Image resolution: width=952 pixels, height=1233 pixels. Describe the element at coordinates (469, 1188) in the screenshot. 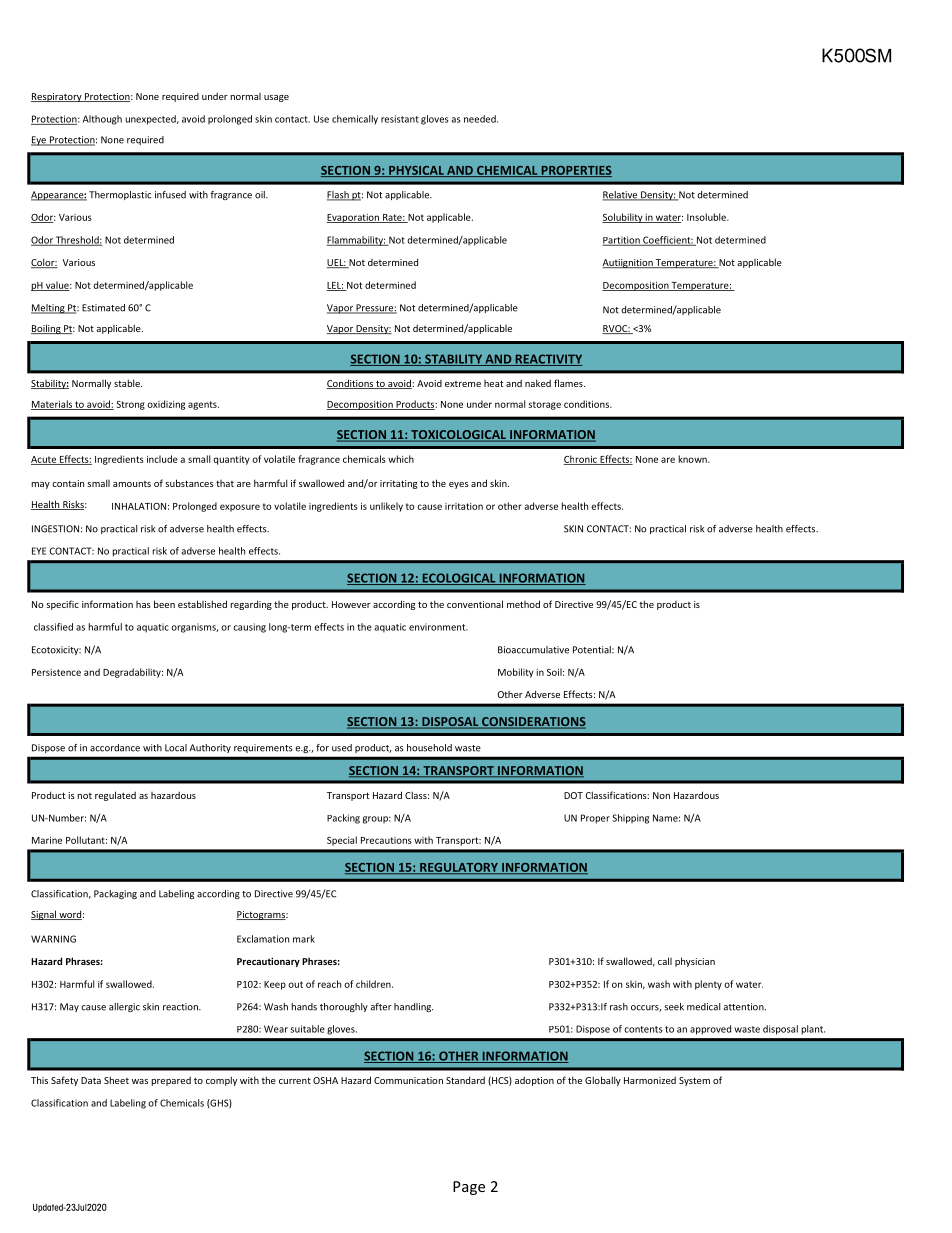

I see `Page` at that location.
